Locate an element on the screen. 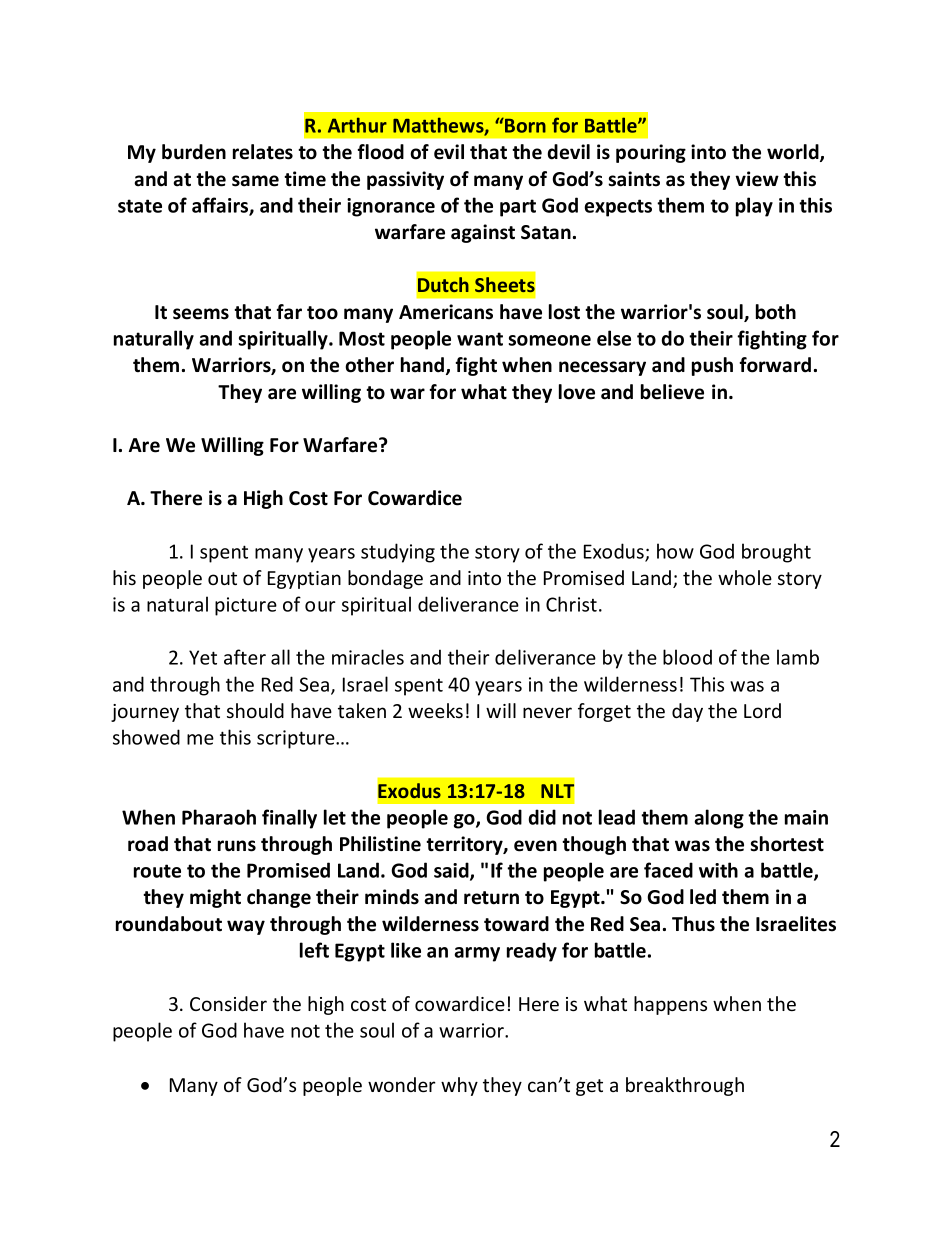 This screenshot has height=1233, width=952. burden is located at coordinates (194, 152).
